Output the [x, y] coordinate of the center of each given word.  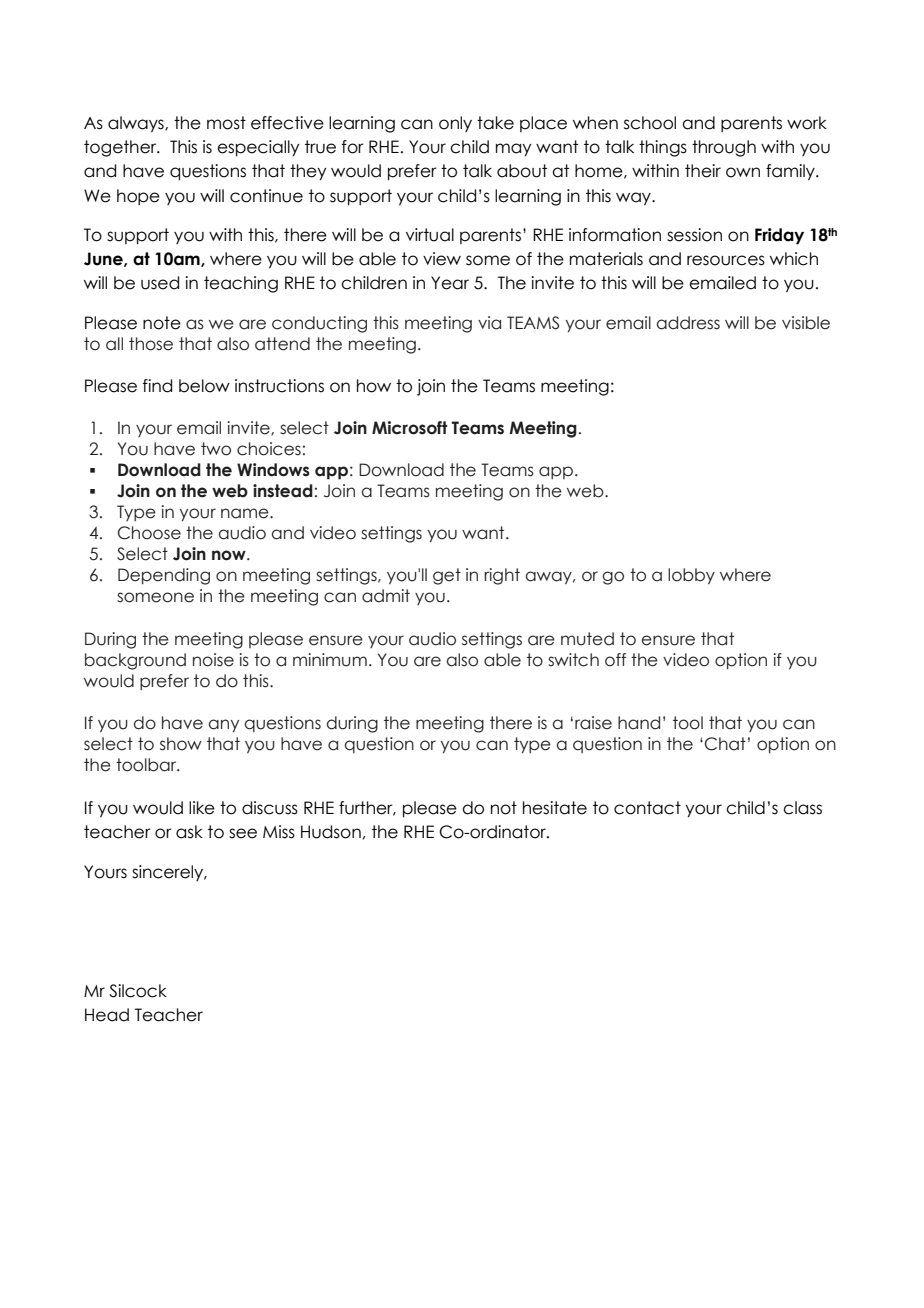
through [724, 148]
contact [647, 808]
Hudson [331, 832]
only [455, 124]
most [226, 123]
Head [107, 1015]
